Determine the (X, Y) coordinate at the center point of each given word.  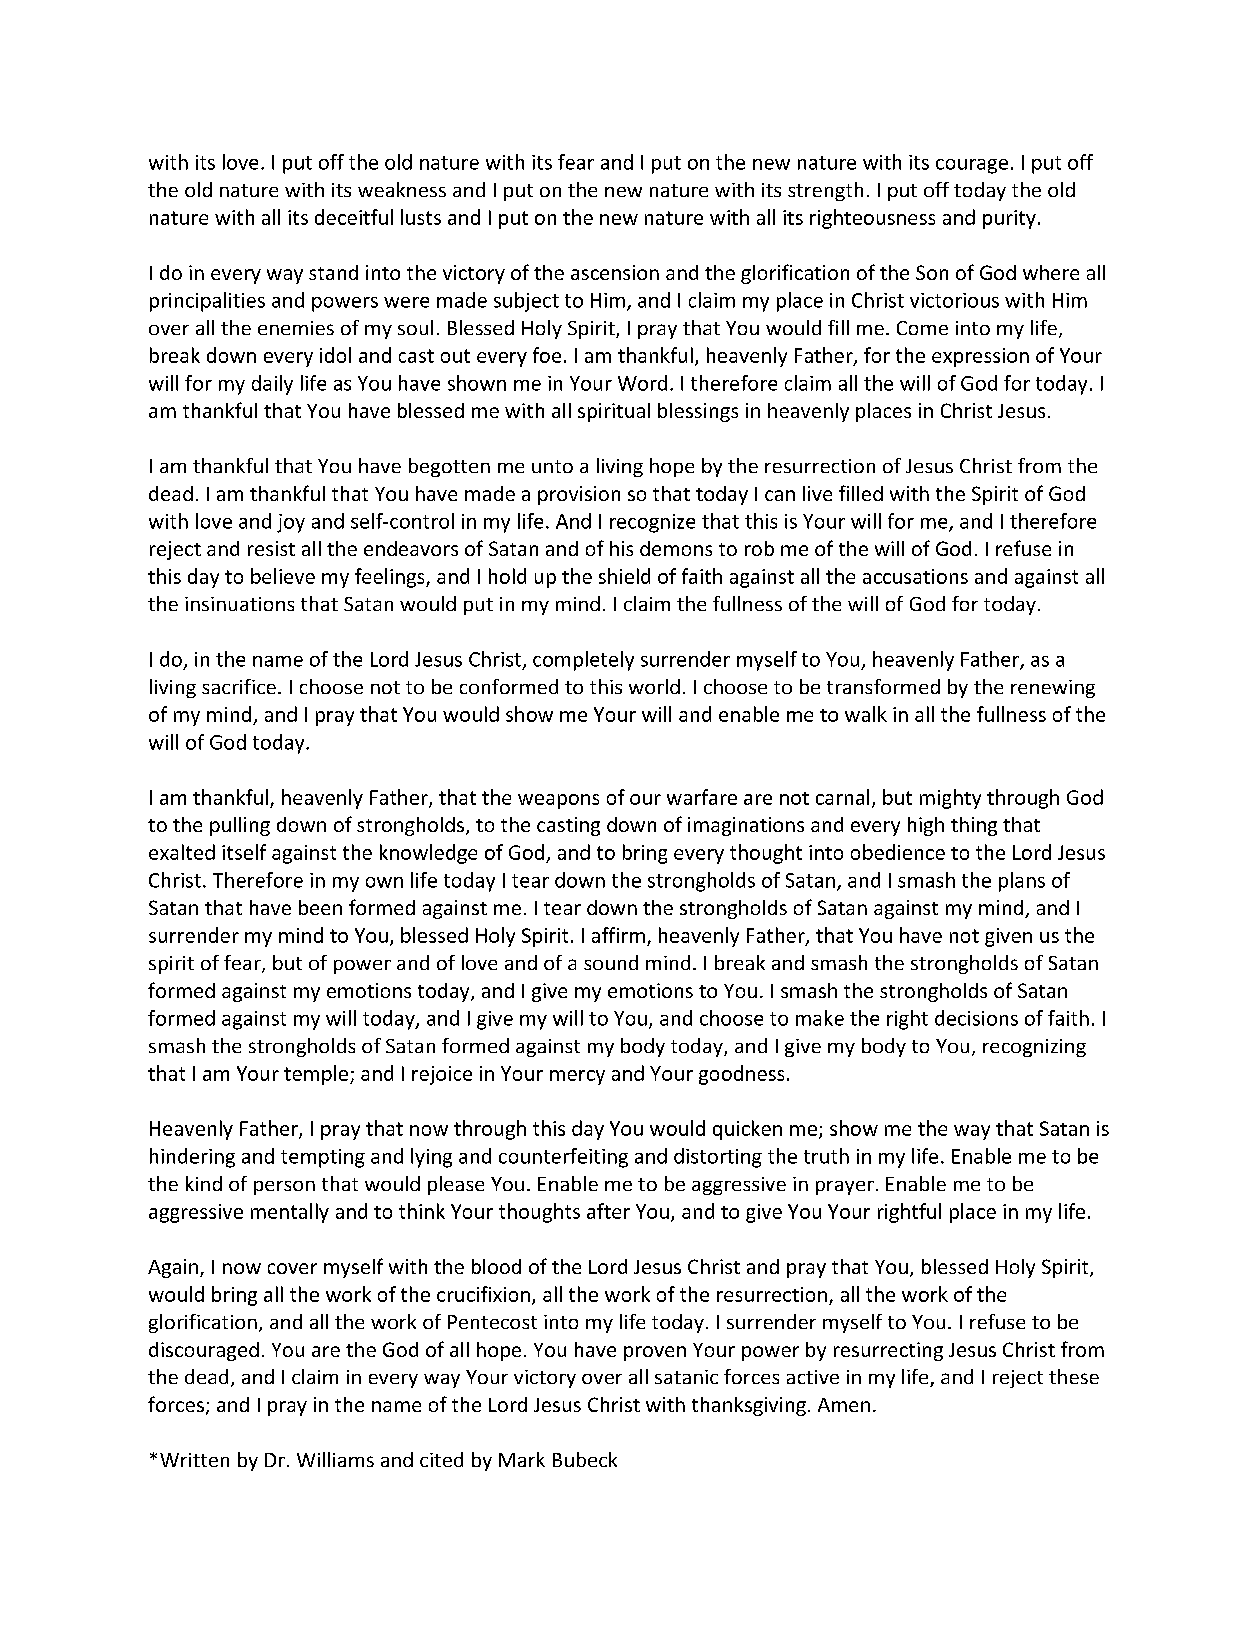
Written (194, 1460)
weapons (558, 801)
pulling (240, 826)
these (1074, 1376)
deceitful (354, 217)
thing (974, 826)
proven (655, 1353)
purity (1009, 219)
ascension (615, 272)
